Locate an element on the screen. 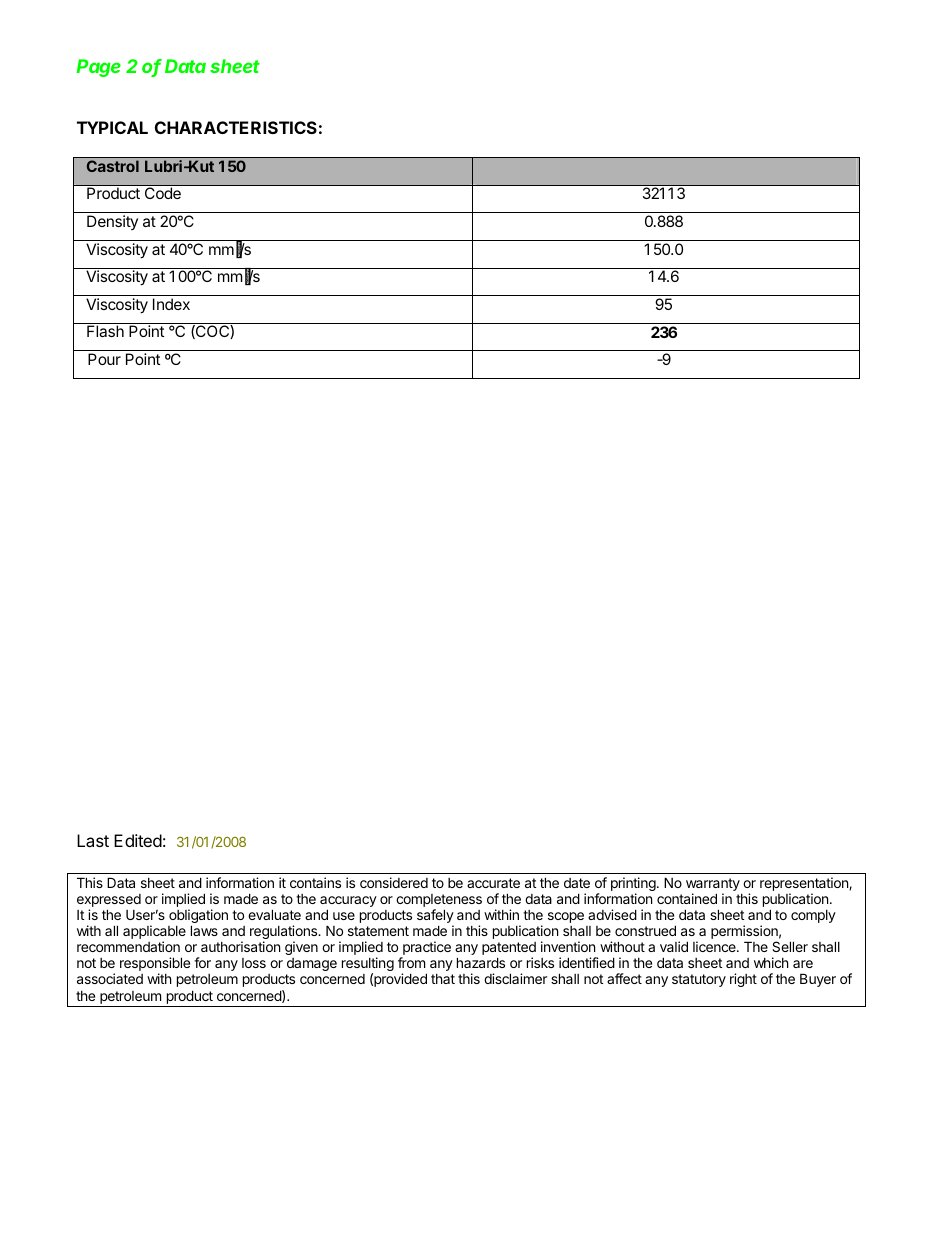  CHARACTERISTICS is located at coordinates (236, 127).
